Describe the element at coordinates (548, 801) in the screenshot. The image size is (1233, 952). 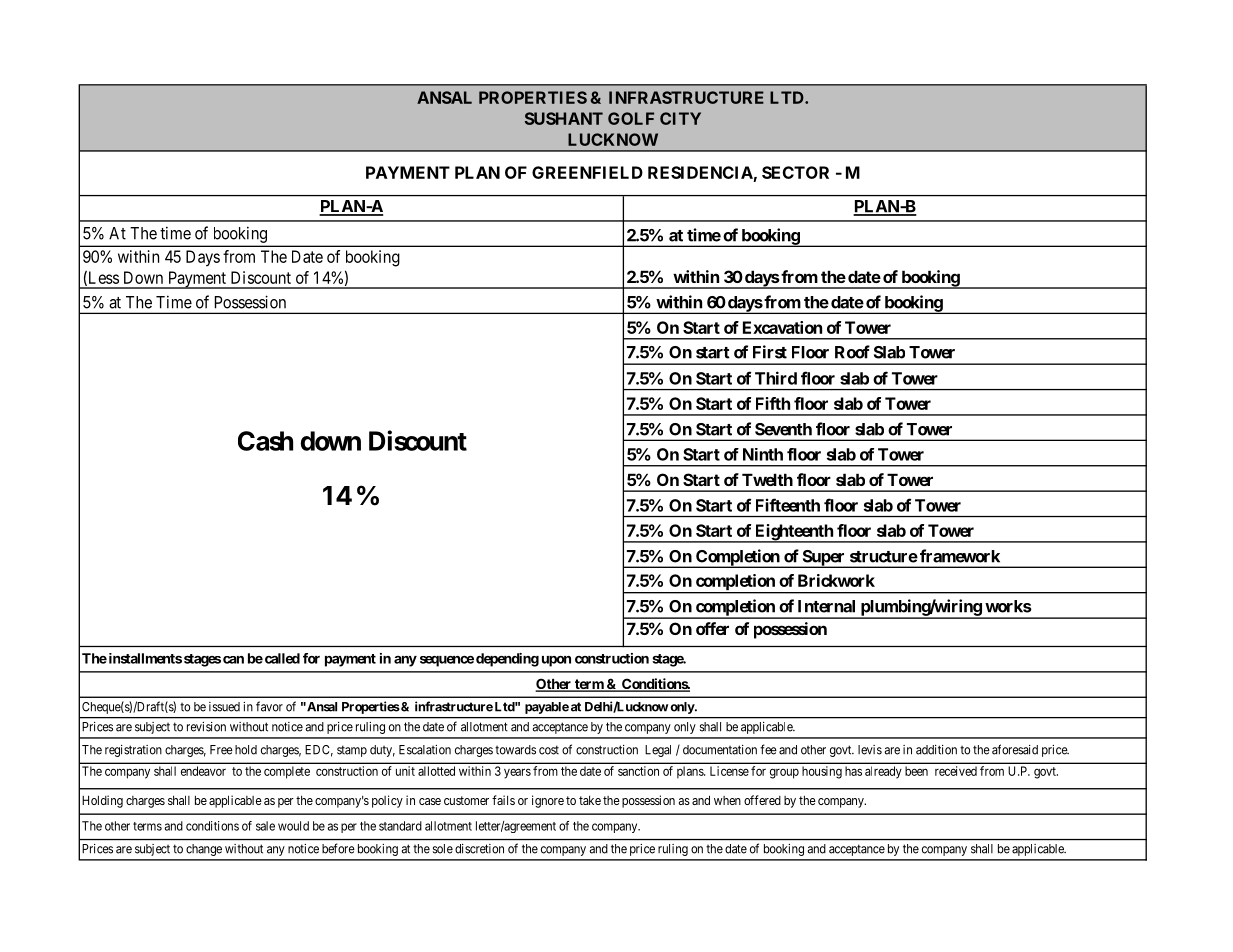
I see `ignore` at that location.
